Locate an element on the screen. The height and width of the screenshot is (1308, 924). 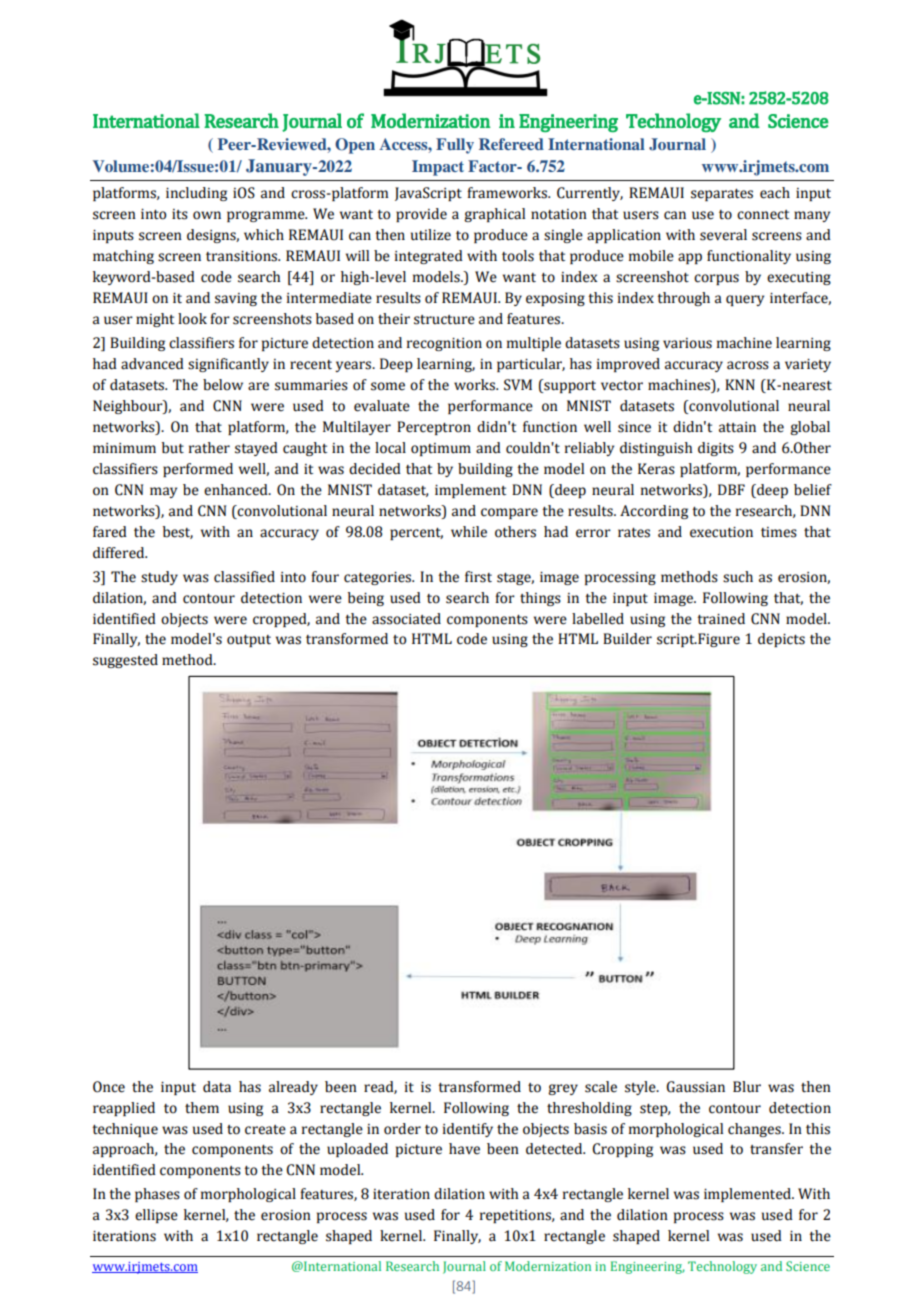
Impact is located at coordinates (438, 168).
